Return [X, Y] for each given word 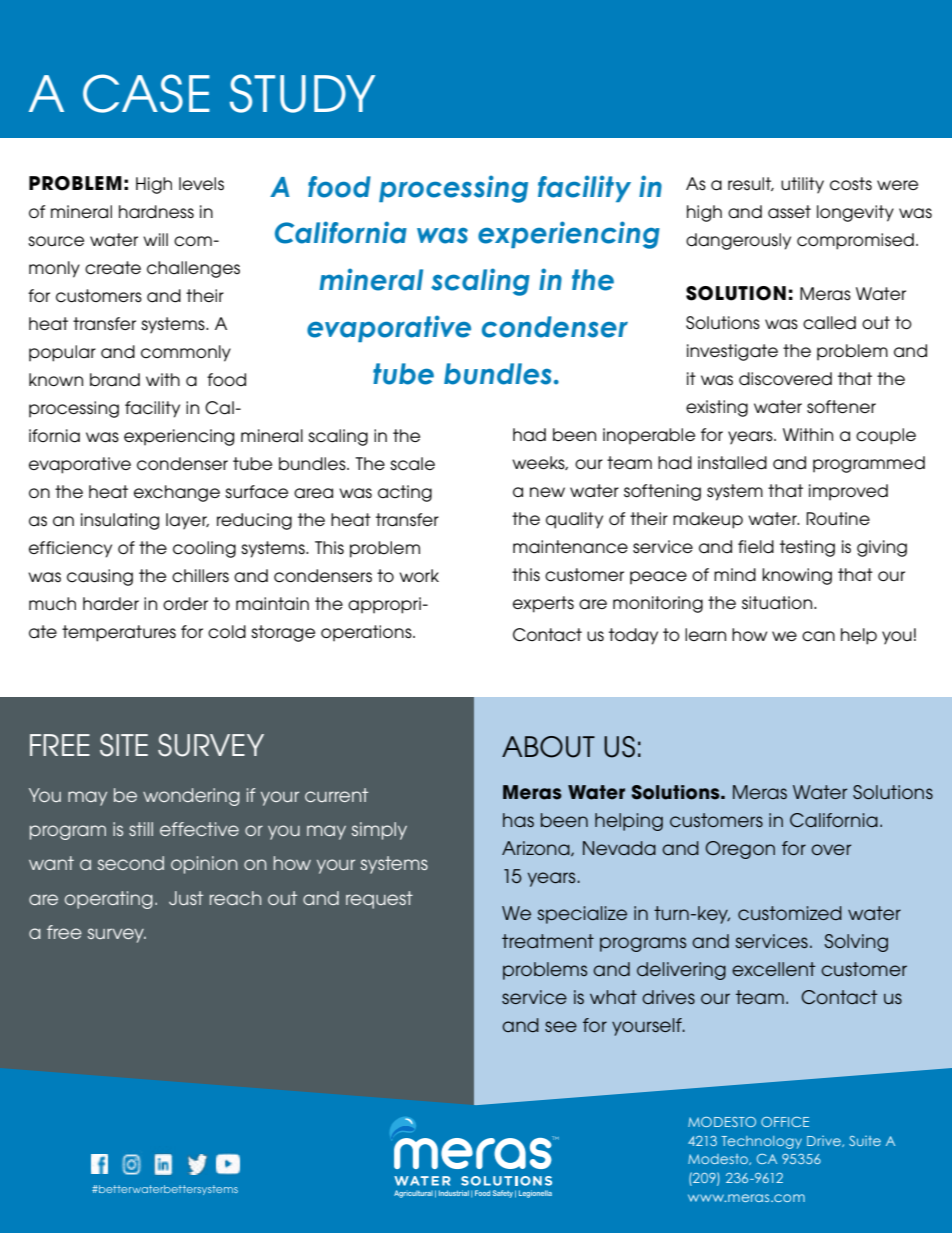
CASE [146, 93]
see [561, 1026]
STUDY [302, 93]
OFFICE [785, 1122]
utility [802, 185]
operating [109, 900]
